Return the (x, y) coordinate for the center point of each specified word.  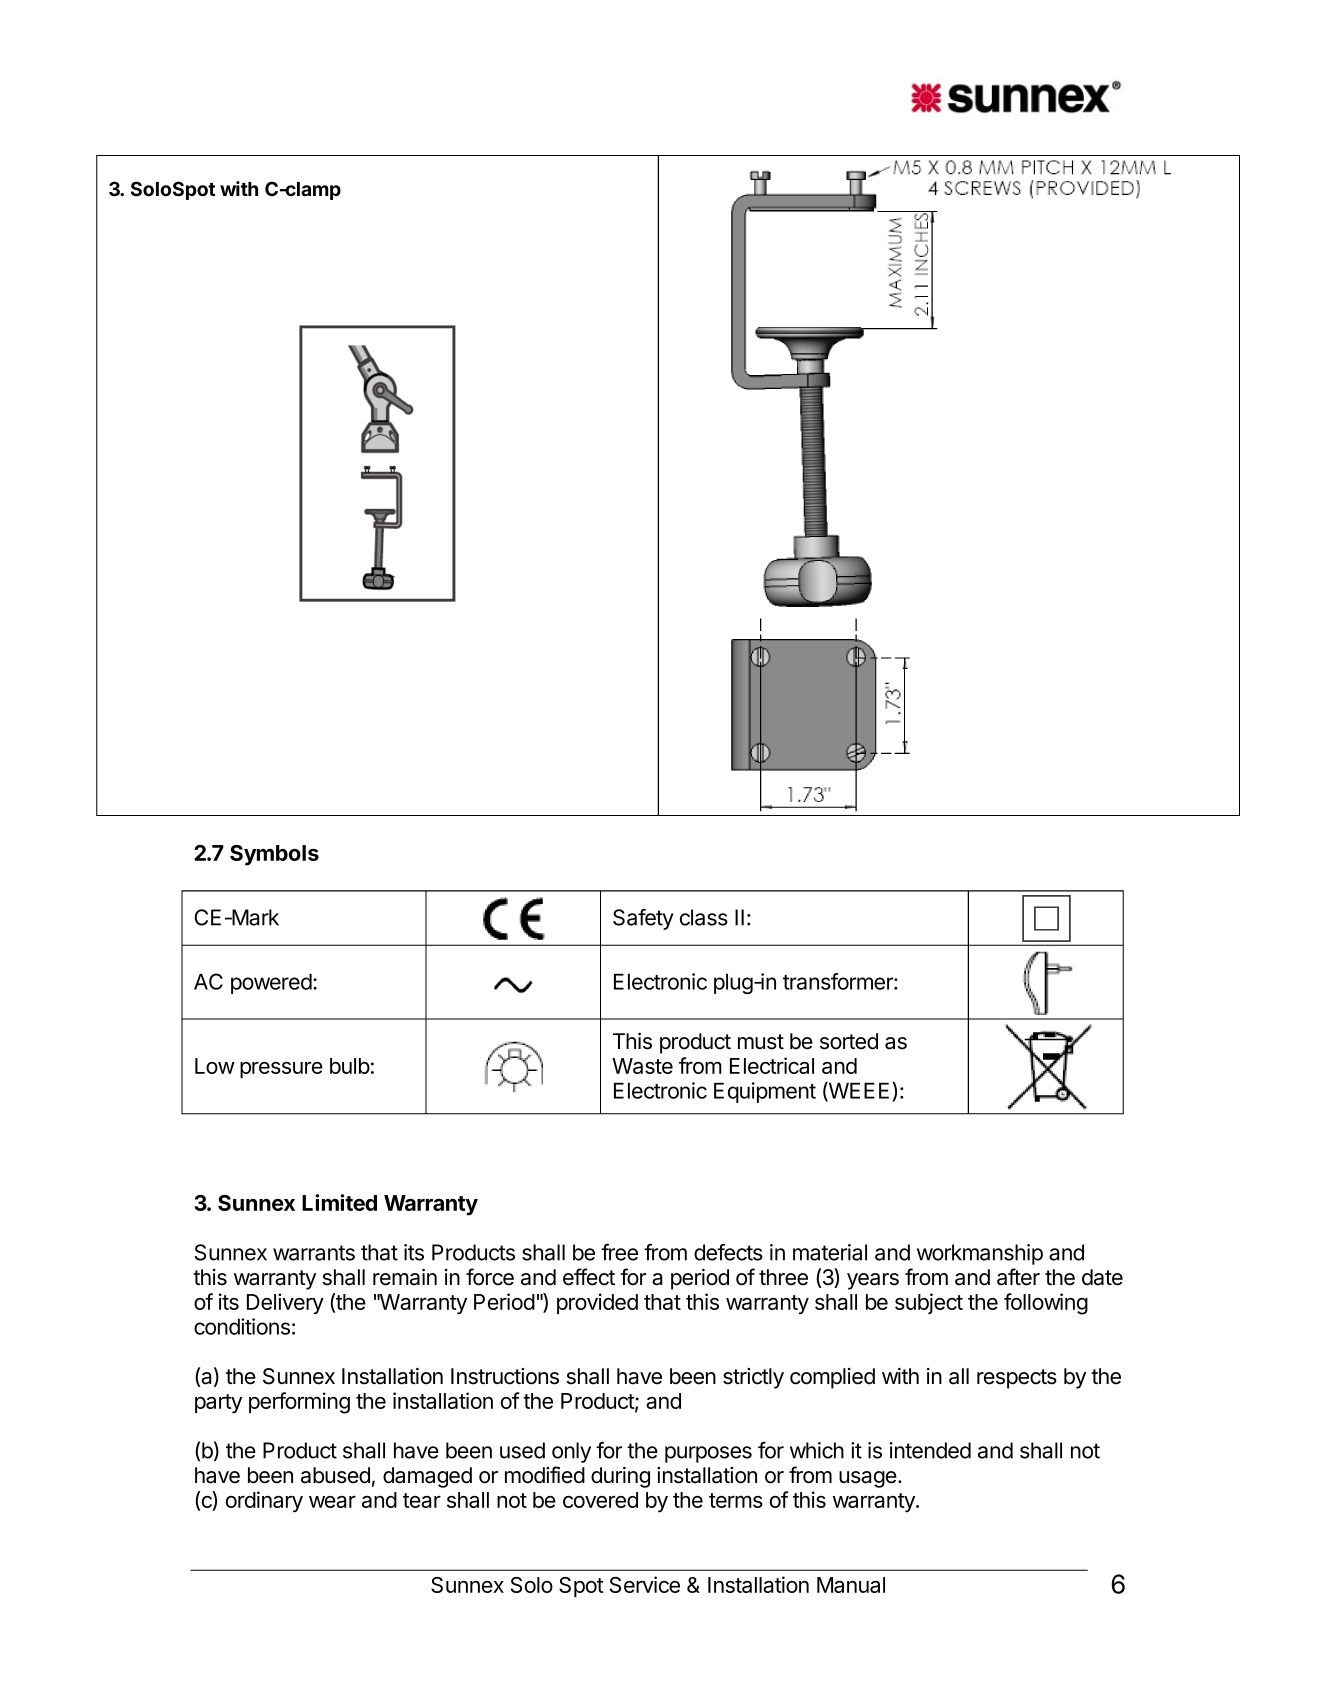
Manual (851, 1585)
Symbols (274, 855)
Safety (643, 919)
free (619, 1252)
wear (332, 1502)
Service (645, 1584)
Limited (339, 1202)
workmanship (980, 1254)
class (704, 917)
